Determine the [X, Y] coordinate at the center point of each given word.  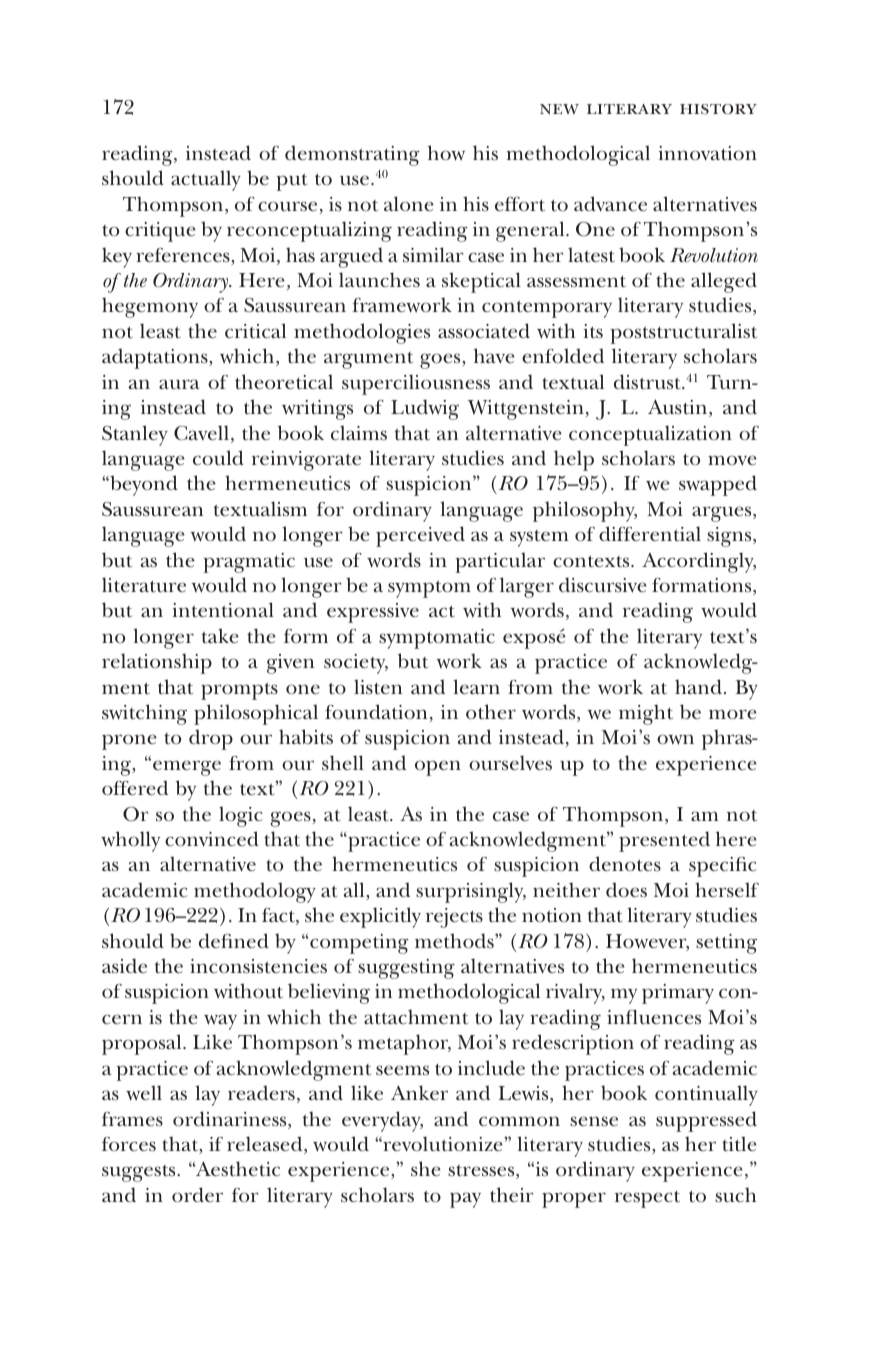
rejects [454, 918]
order [197, 1195]
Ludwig [425, 409]
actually [206, 180]
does [626, 889]
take [220, 635]
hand [698, 686]
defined [234, 940]
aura [179, 384]
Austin [677, 407]
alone [409, 203]
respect [647, 1199]
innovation [707, 153]
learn [476, 686]
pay [465, 1200]
